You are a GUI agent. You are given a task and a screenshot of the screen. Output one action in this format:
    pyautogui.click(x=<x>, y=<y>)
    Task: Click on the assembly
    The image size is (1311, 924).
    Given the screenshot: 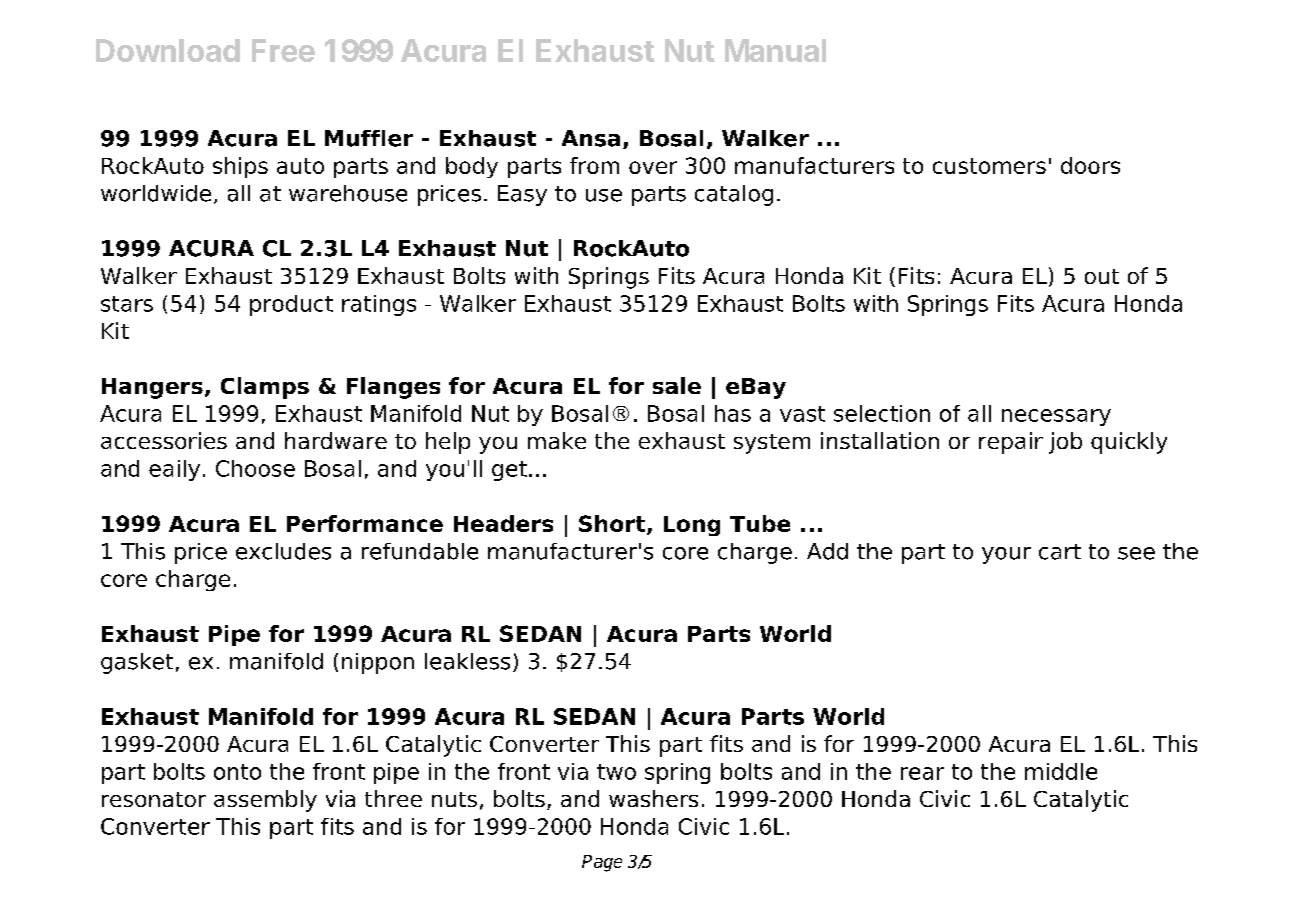 What is the action you would take?
    pyautogui.click(x=265, y=801)
